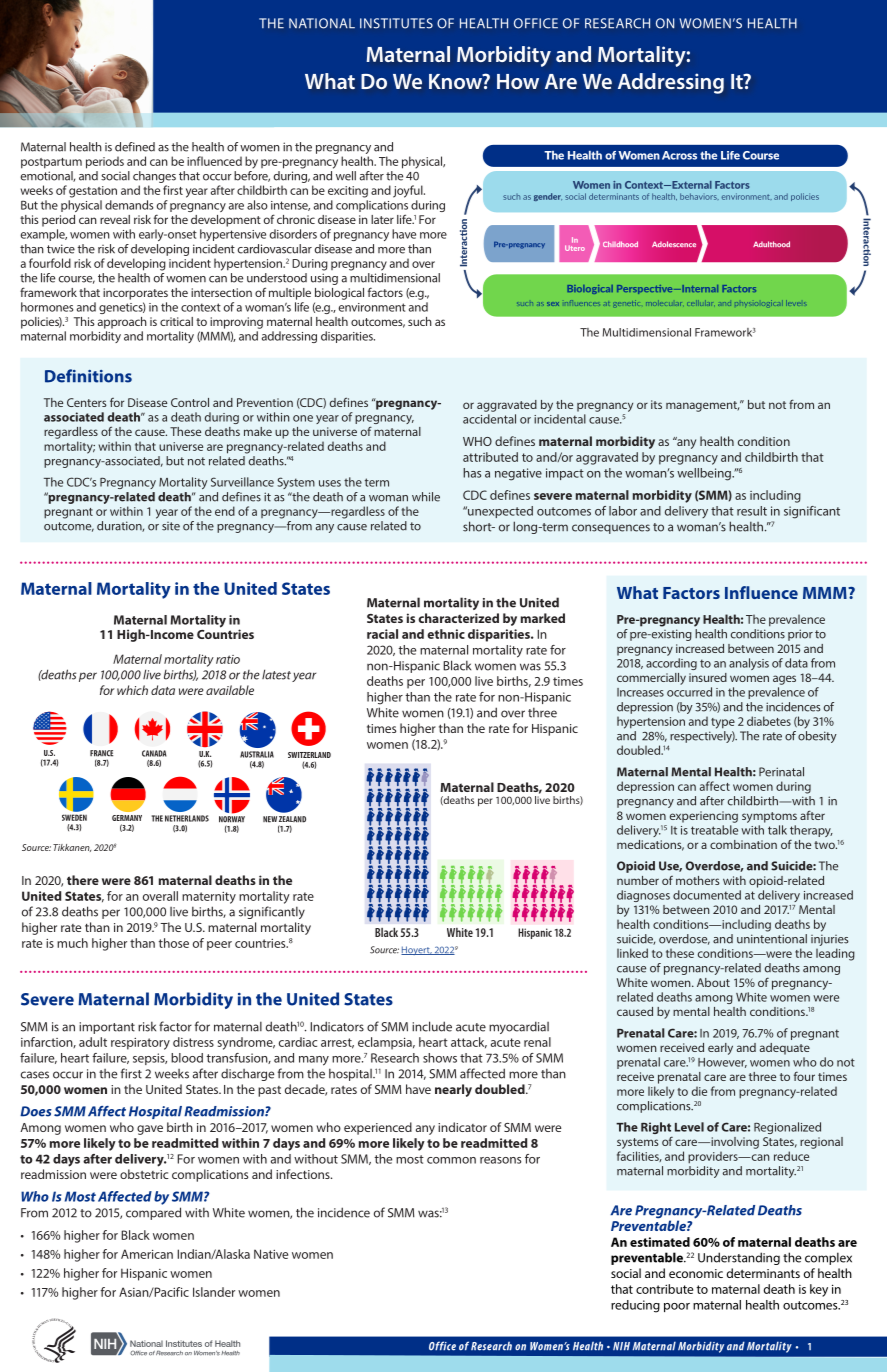 This document has height=1372, width=887. I want to click on analysis, so click(749, 664).
